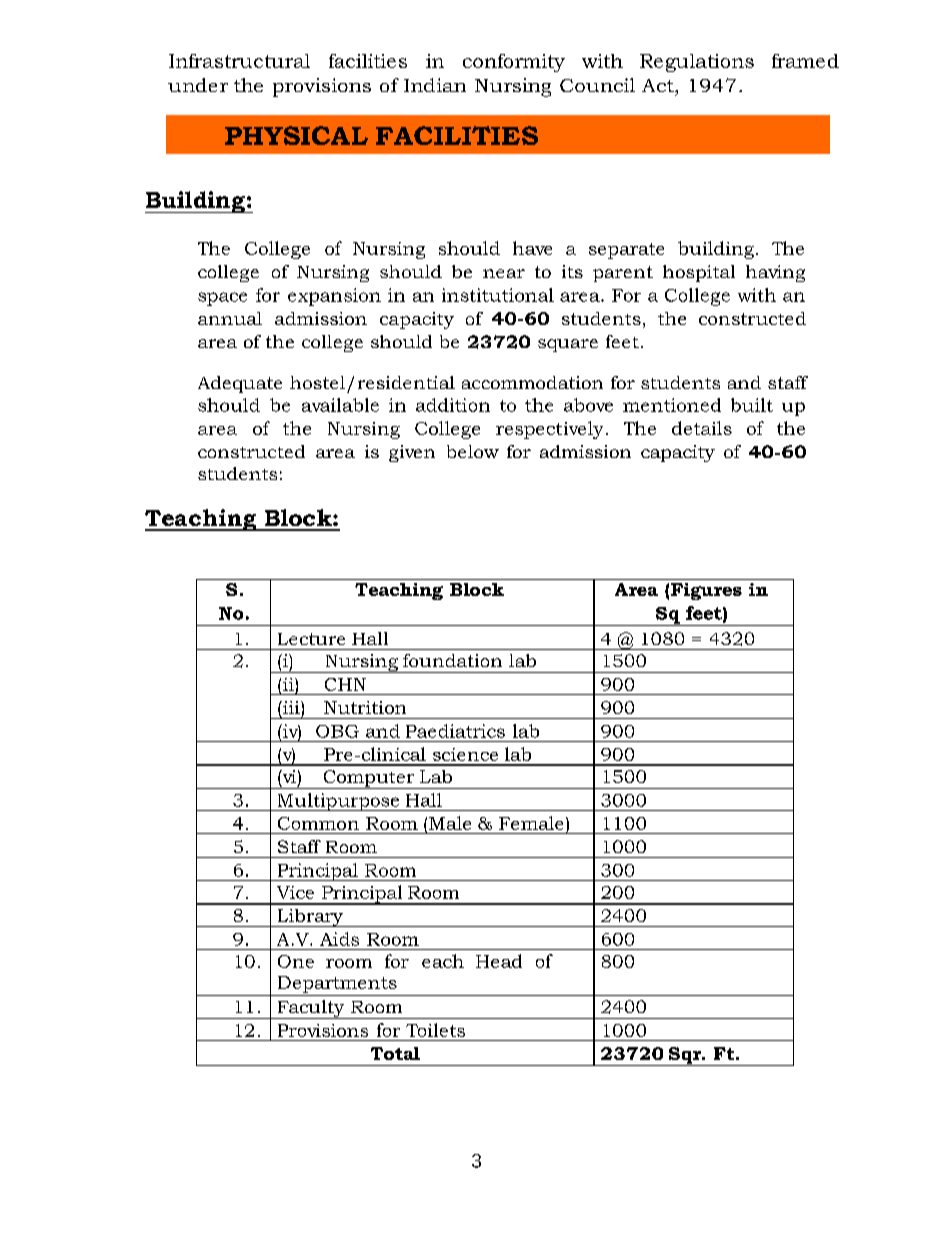 The image size is (952, 1233). I want to click on Total, so click(395, 1053).
